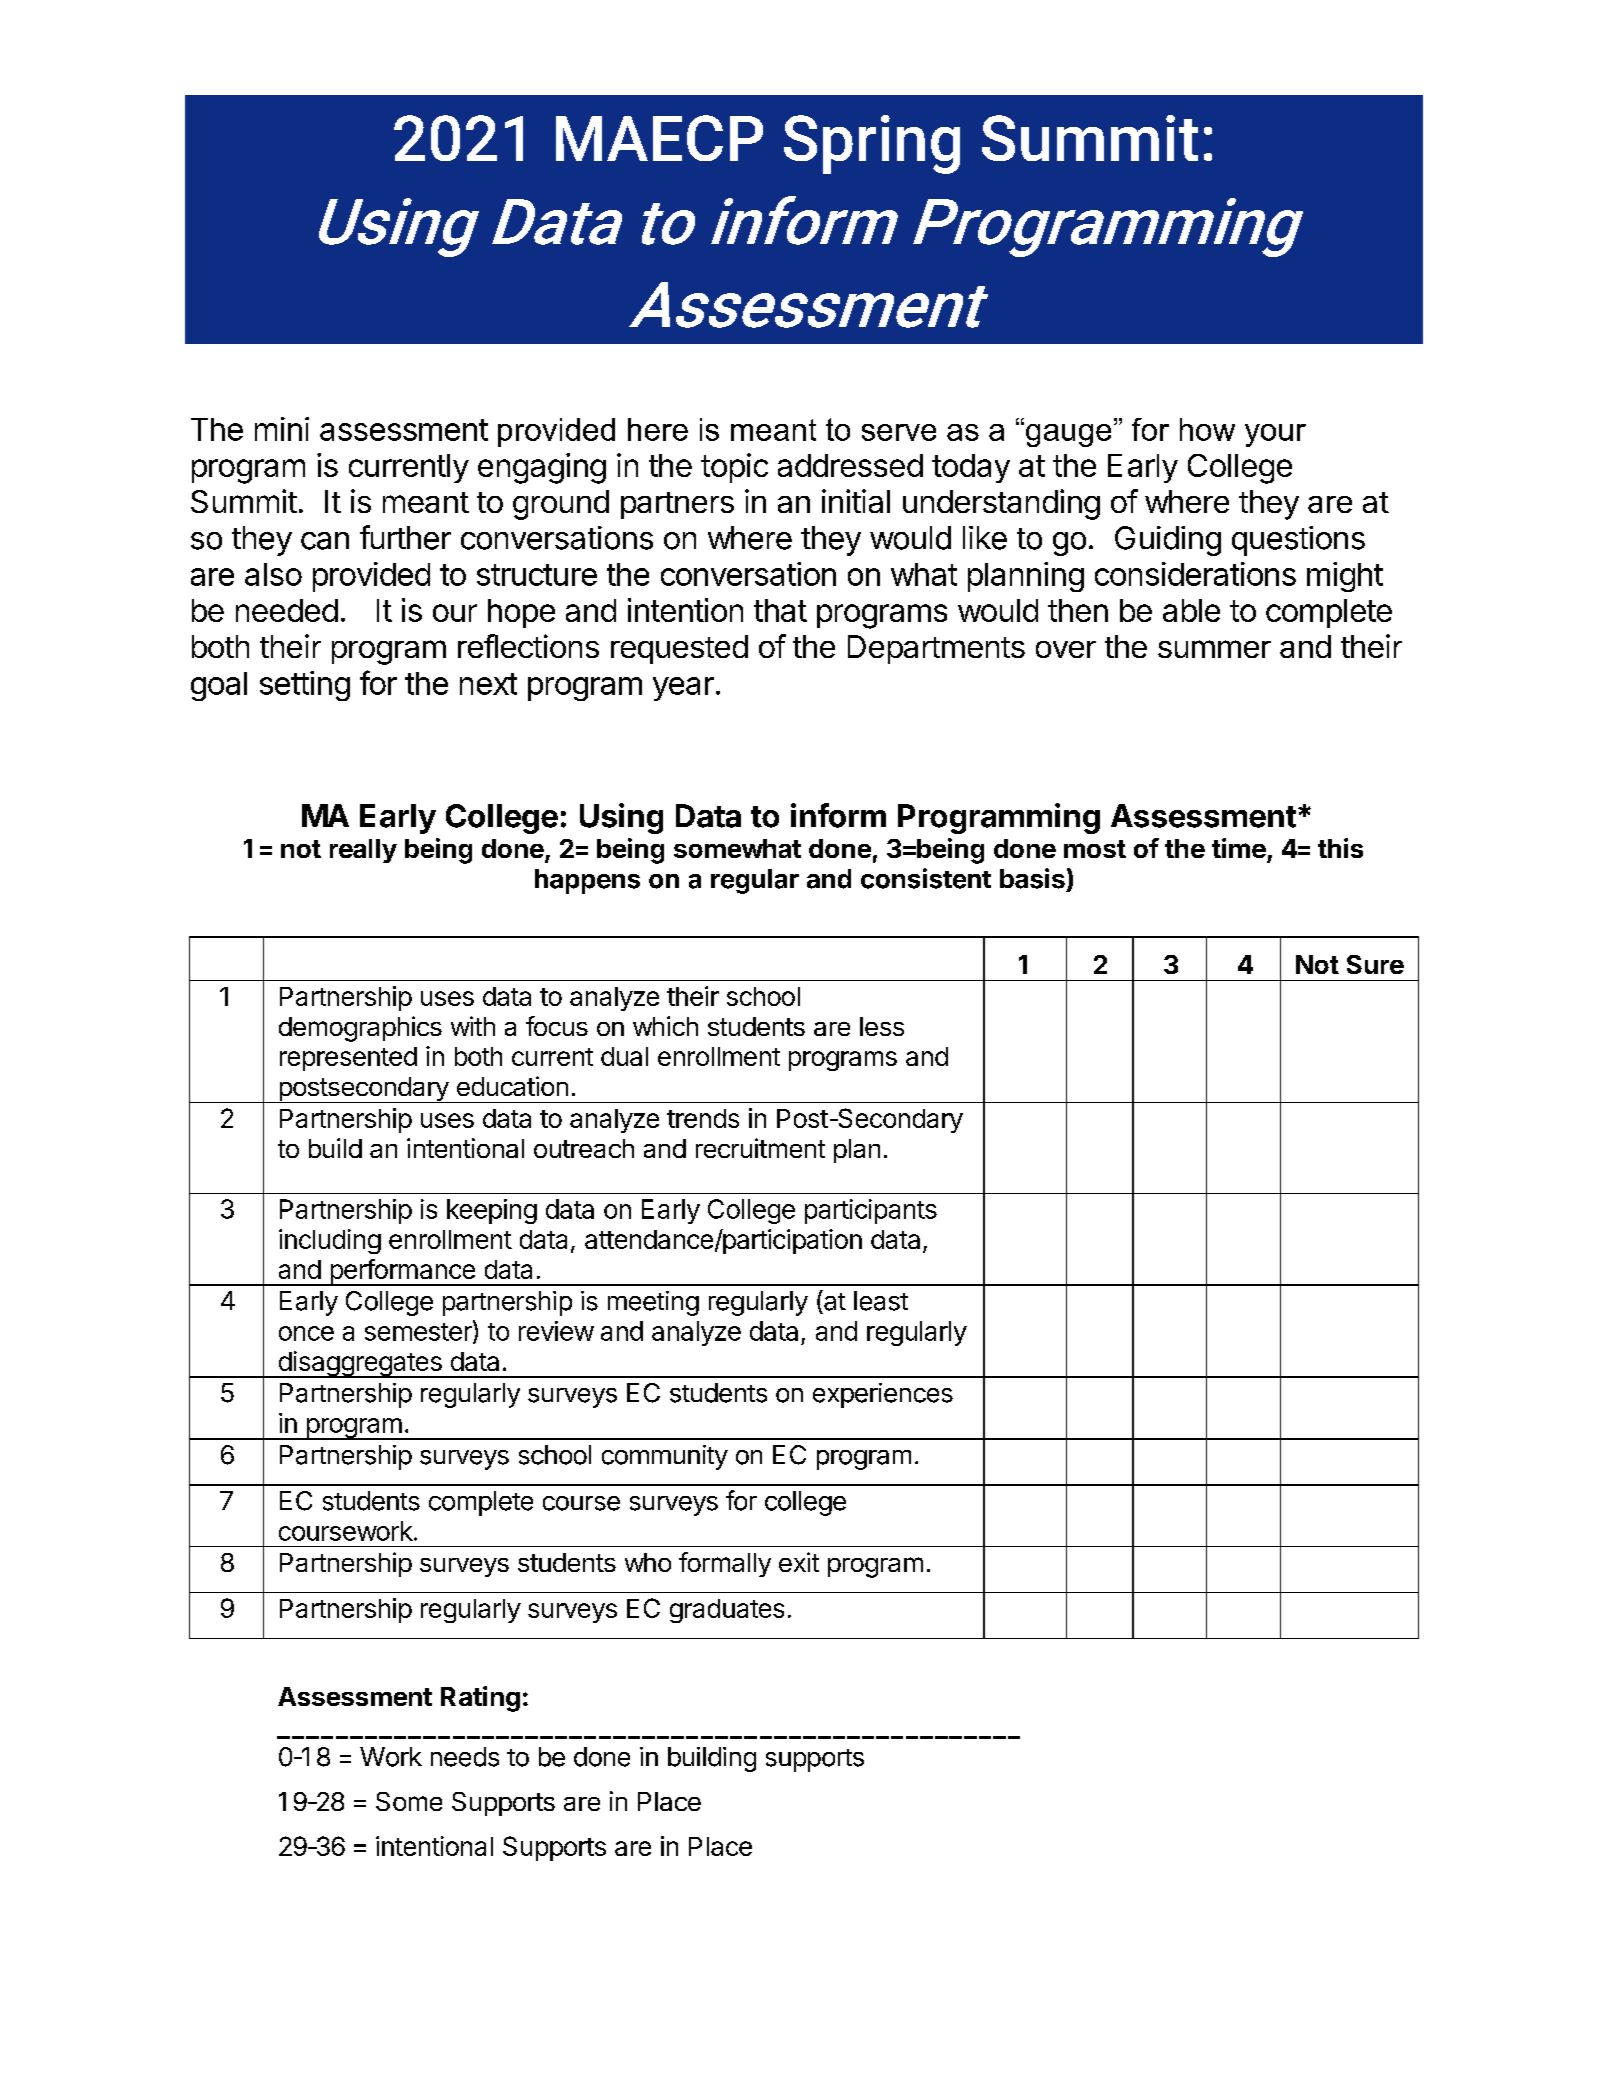 This screenshot has height=2081, width=1608. What do you see at coordinates (305, 686) in the screenshot?
I see `setting` at bounding box center [305, 686].
